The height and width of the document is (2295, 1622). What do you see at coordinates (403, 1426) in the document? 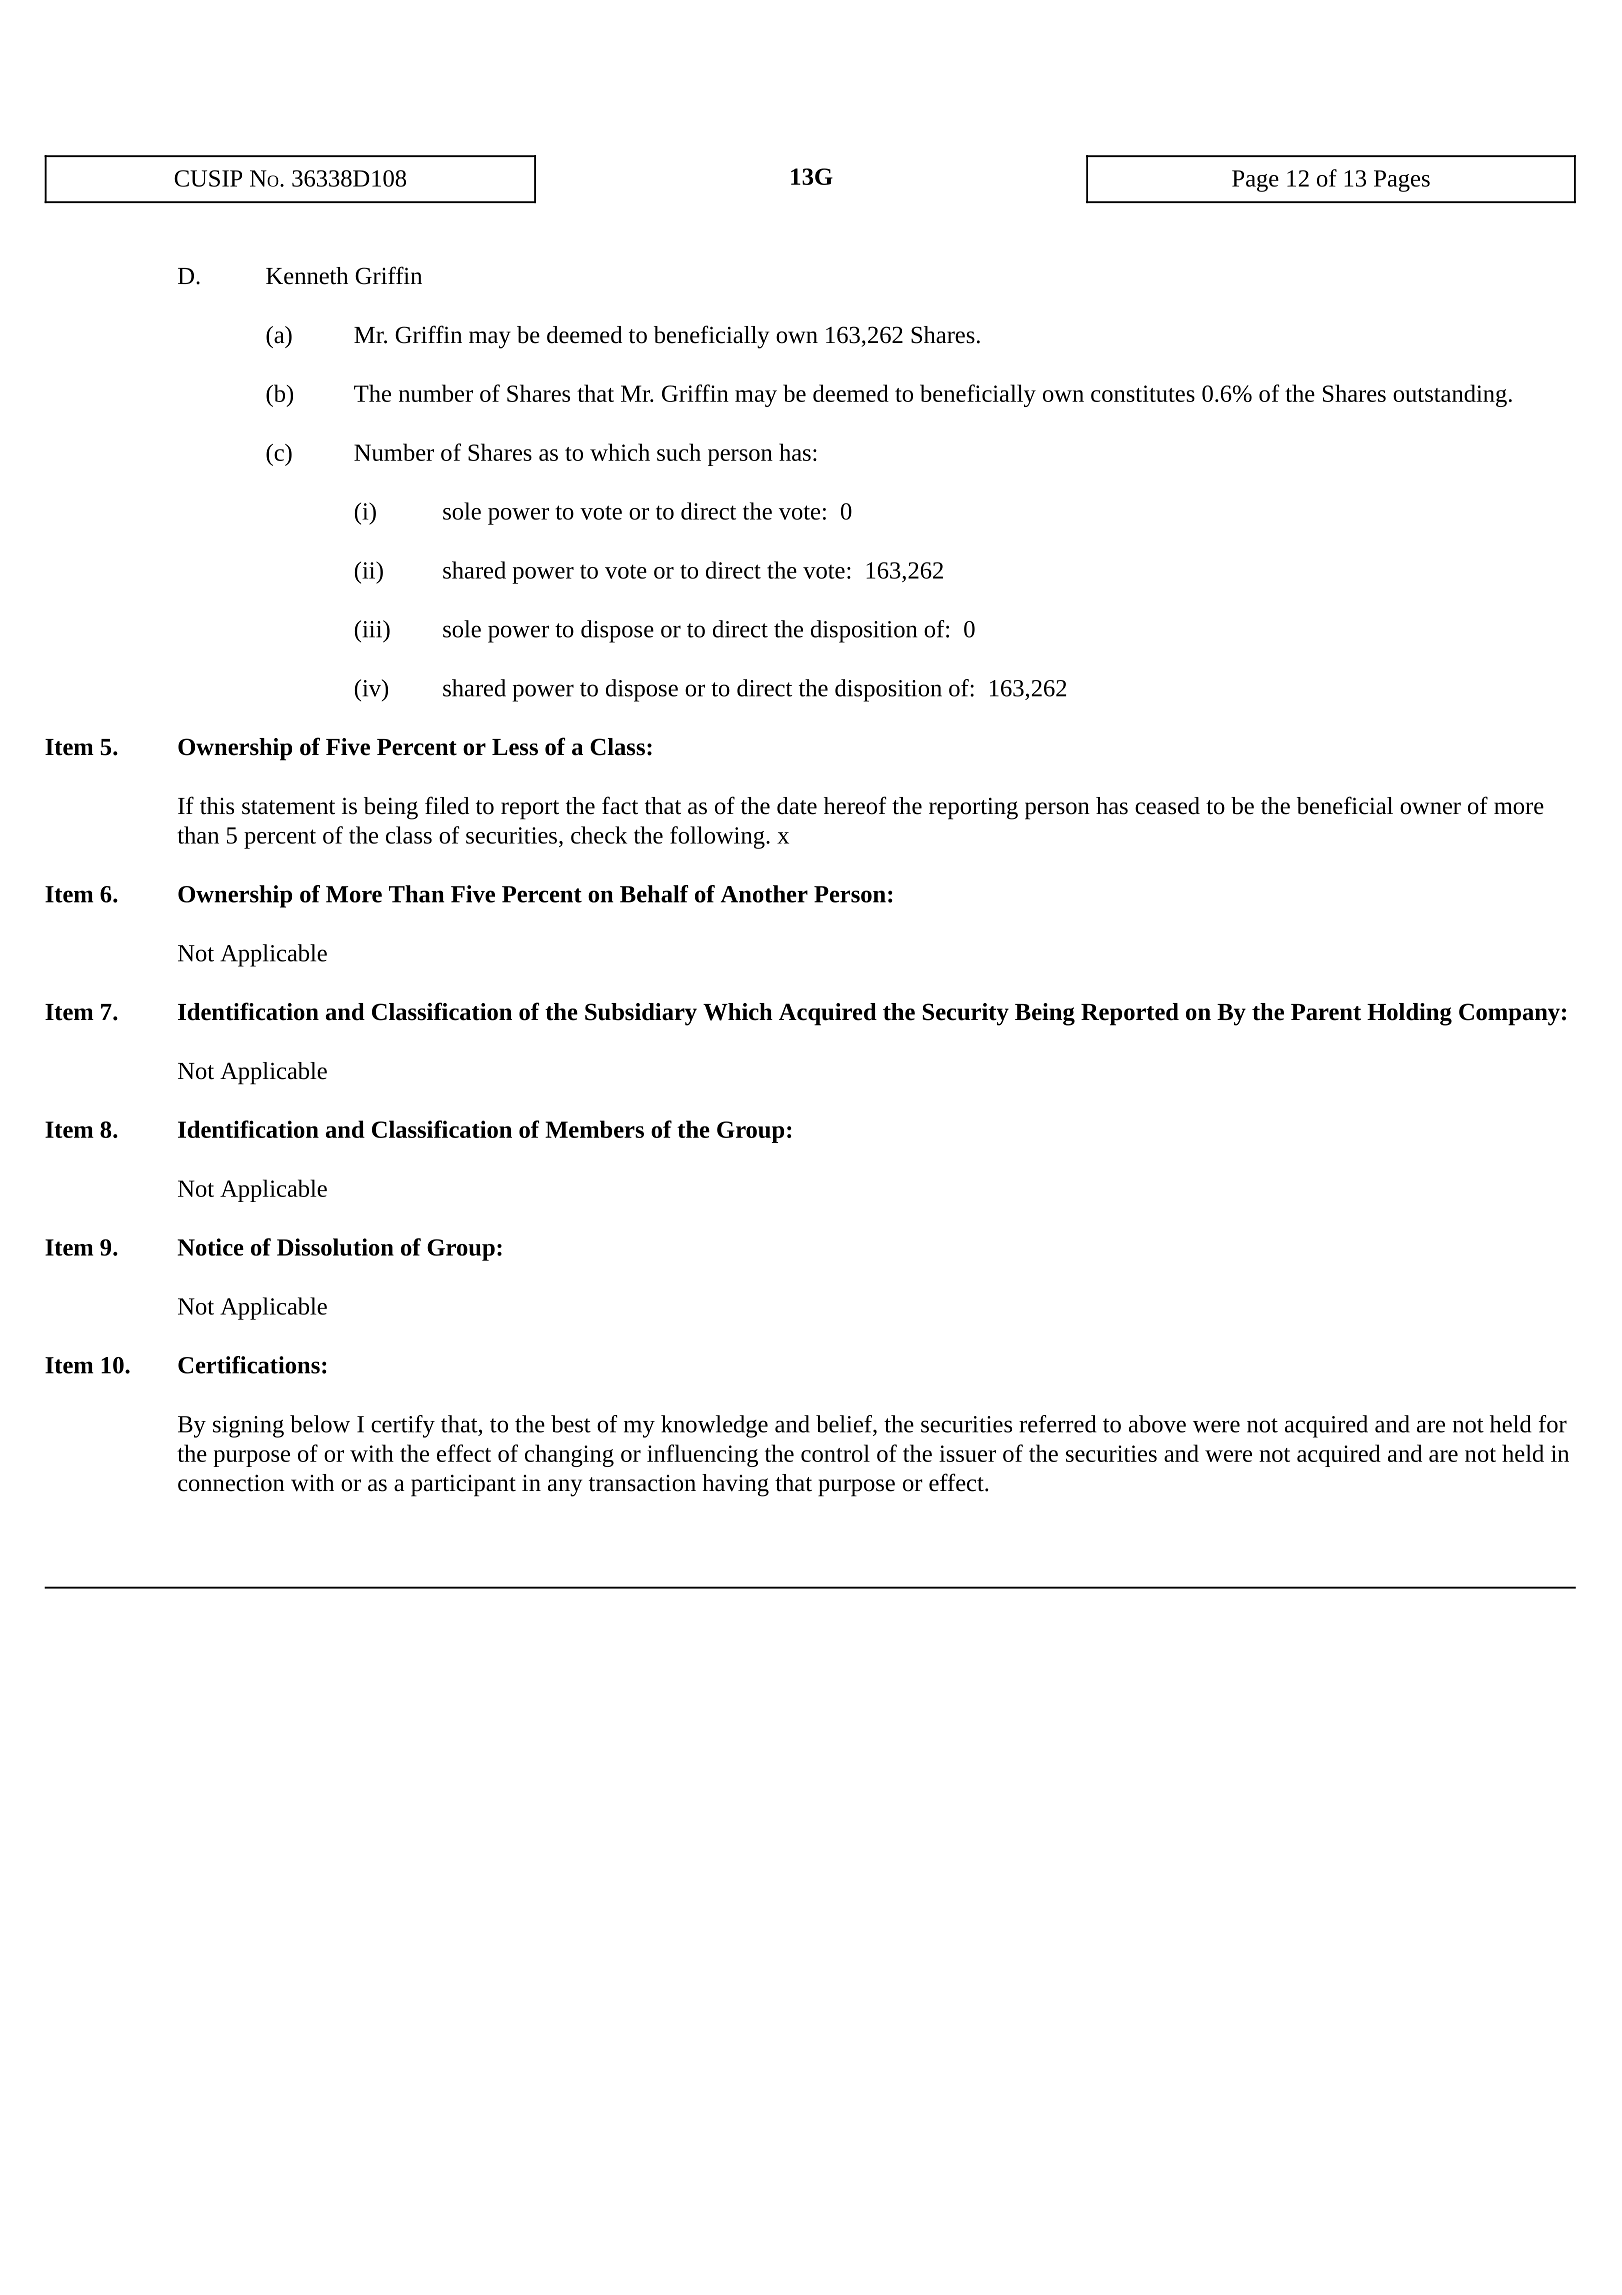
I see `certify` at bounding box center [403, 1426].
